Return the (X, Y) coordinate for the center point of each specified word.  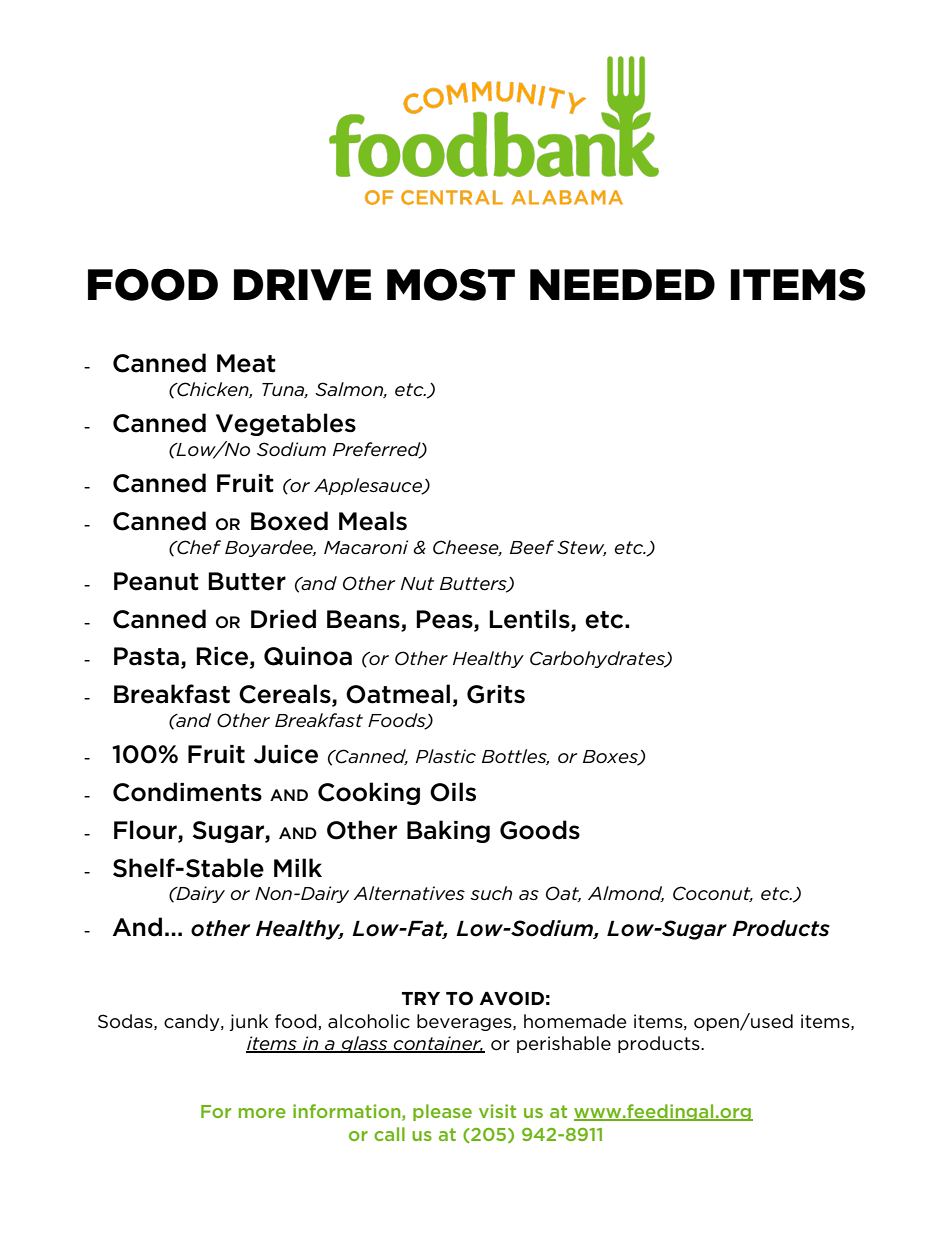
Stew (581, 548)
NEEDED (622, 284)
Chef (198, 547)
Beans (364, 620)
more (262, 1113)
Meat (246, 363)
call (389, 1134)
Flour (146, 831)
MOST (451, 284)
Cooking (369, 793)
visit (497, 1111)
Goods (540, 830)
